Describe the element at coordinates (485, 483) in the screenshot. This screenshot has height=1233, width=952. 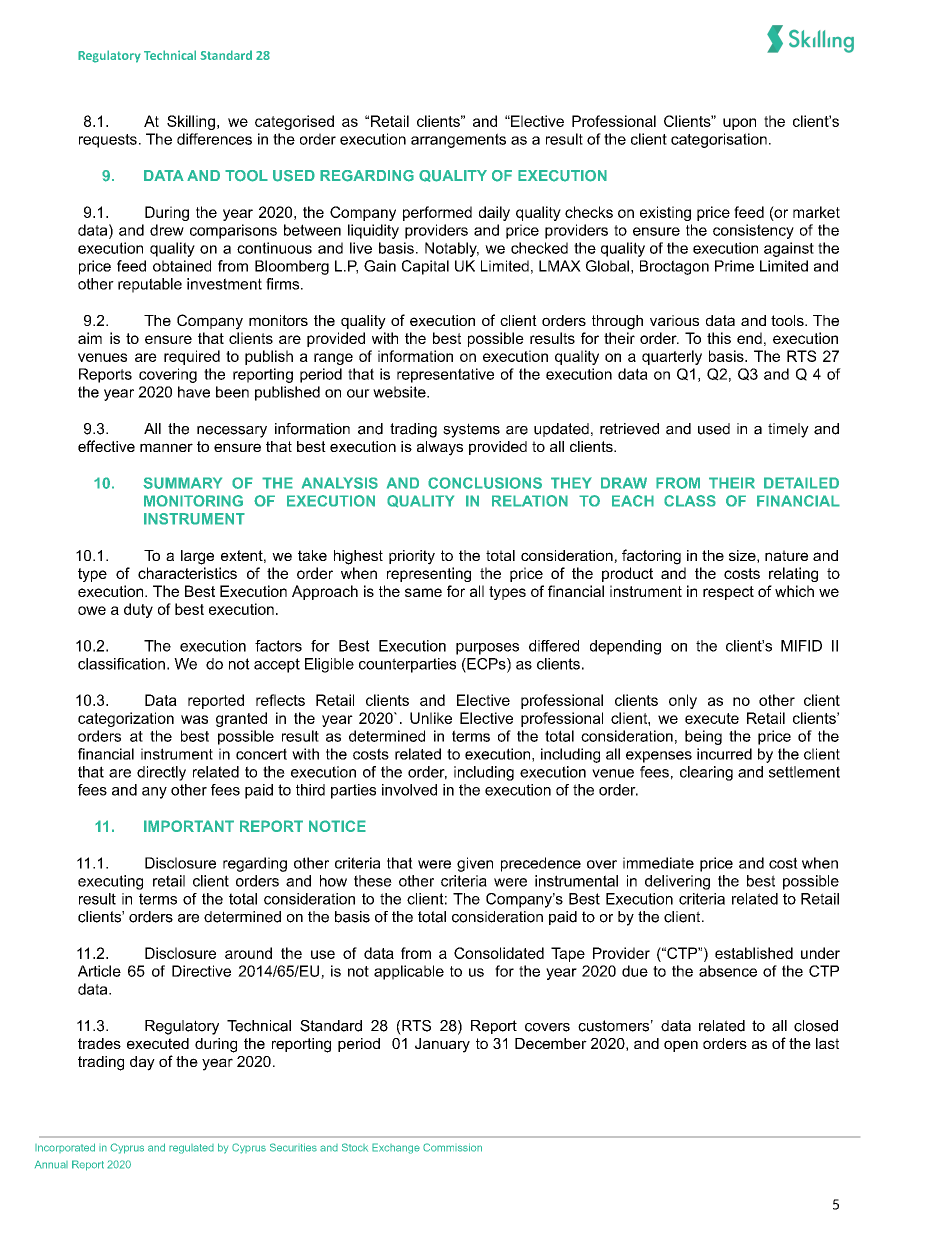
I see `CONCLUSIONS` at that location.
